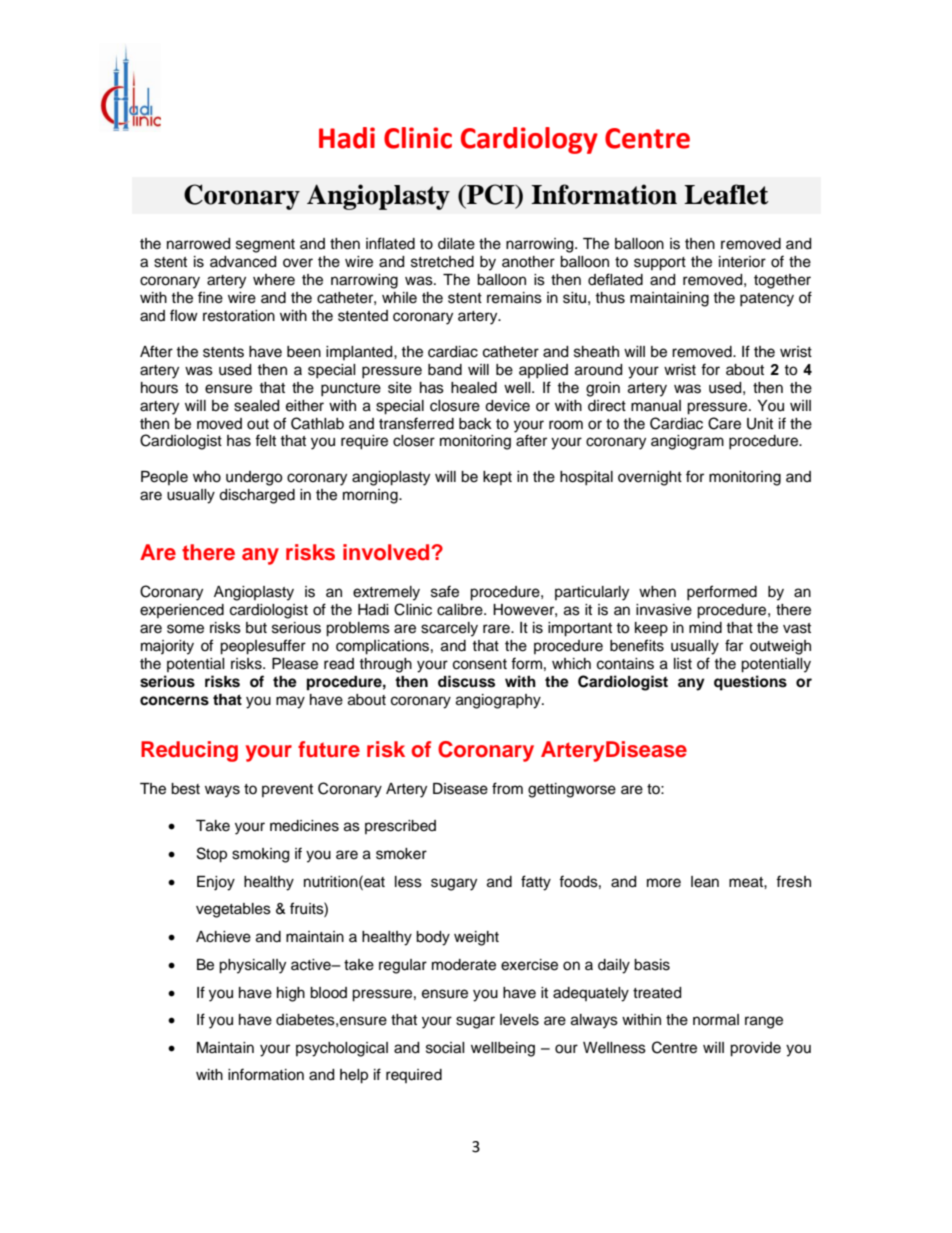  Describe the element at coordinates (189, 751) in the document. I see `Reducing` at that location.
